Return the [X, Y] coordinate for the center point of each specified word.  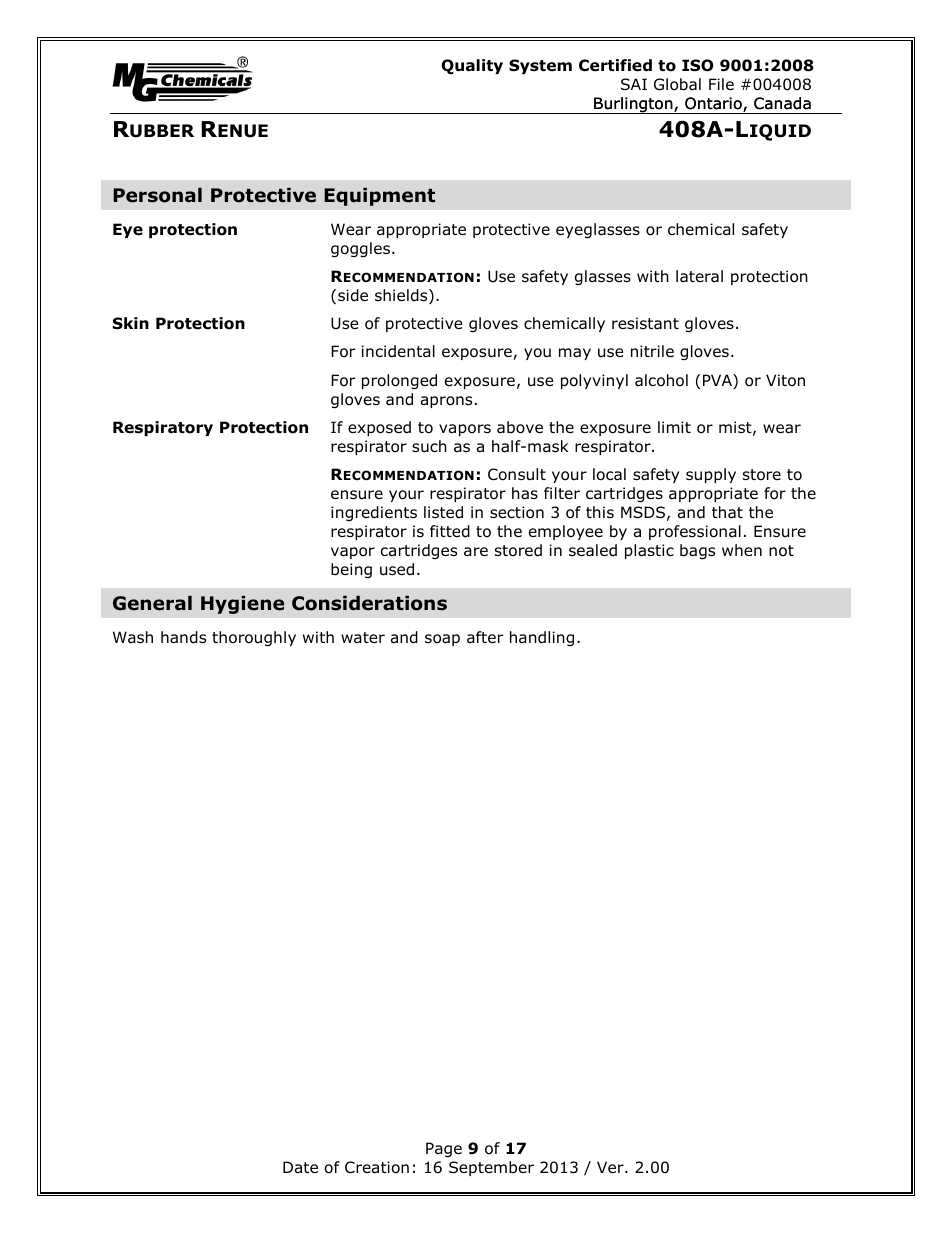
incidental [398, 351]
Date [300, 1167]
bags [697, 551]
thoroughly [254, 638]
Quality [472, 67]
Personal [157, 195]
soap [442, 640]
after [485, 637]
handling [542, 638]
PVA [718, 381]
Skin [131, 323]
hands [183, 637]
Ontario [714, 104]
